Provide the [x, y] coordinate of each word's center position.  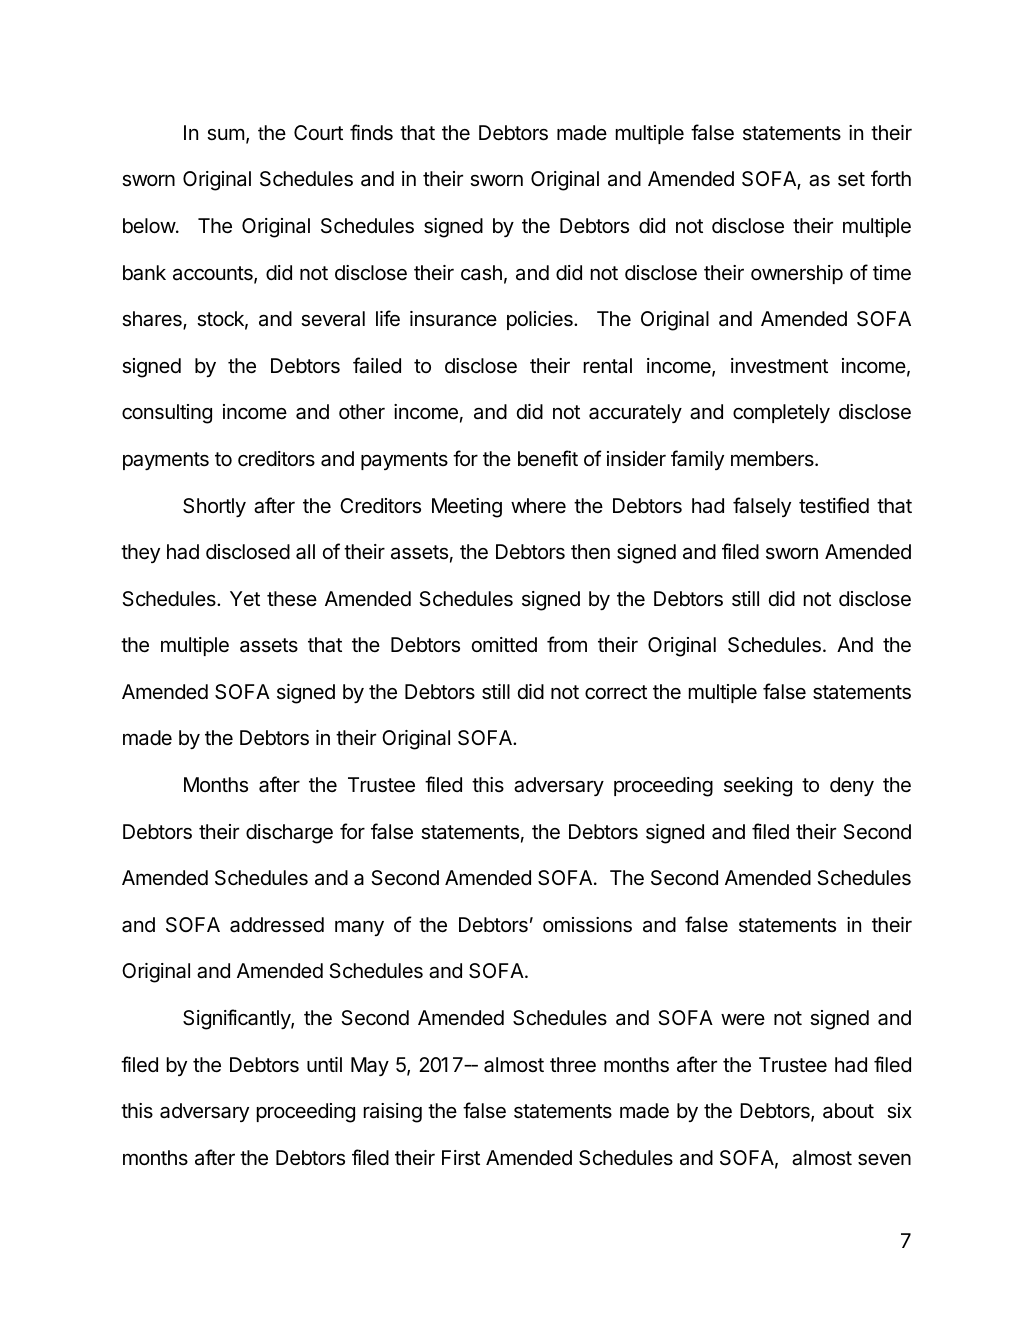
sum [225, 134]
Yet [245, 598]
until [324, 1064]
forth [891, 178]
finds [371, 132]
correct [616, 692]
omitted [504, 644]
